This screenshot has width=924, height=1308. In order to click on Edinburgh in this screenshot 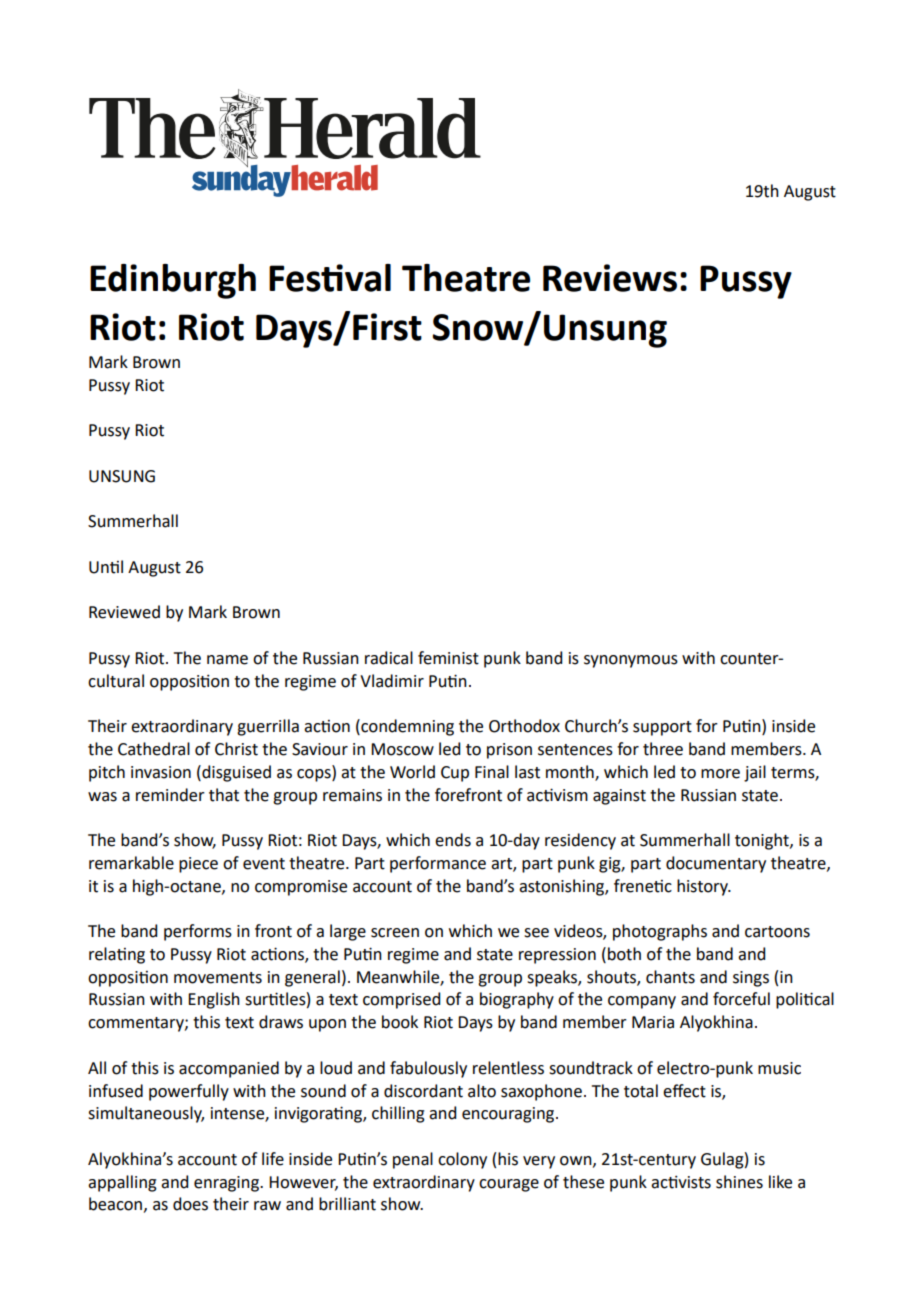, I will do `click(173, 281)`.
